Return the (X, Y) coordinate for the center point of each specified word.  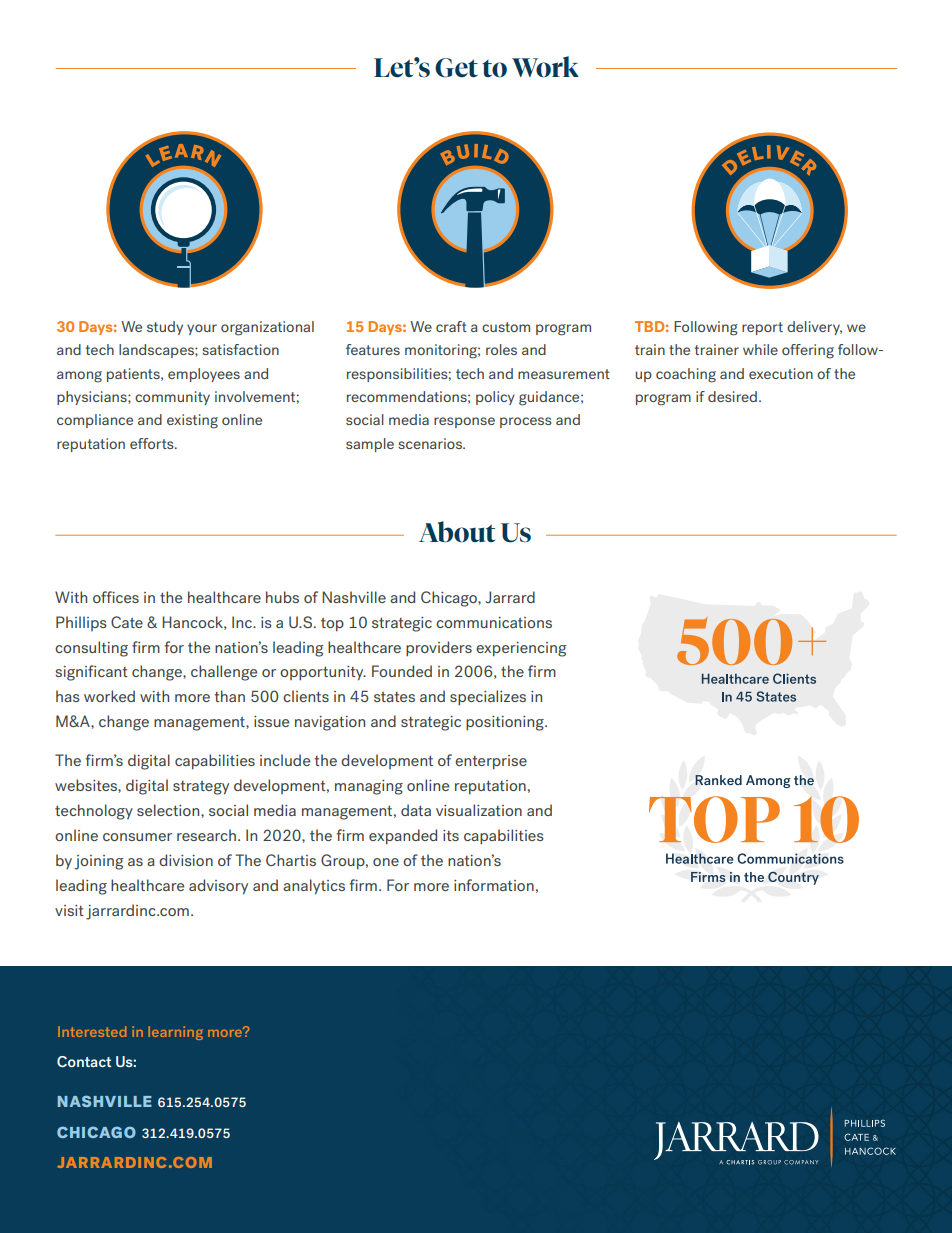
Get (456, 68)
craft (451, 326)
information (494, 885)
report (762, 328)
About (457, 532)
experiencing (521, 649)
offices (116, 597)
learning (176, 1033)
